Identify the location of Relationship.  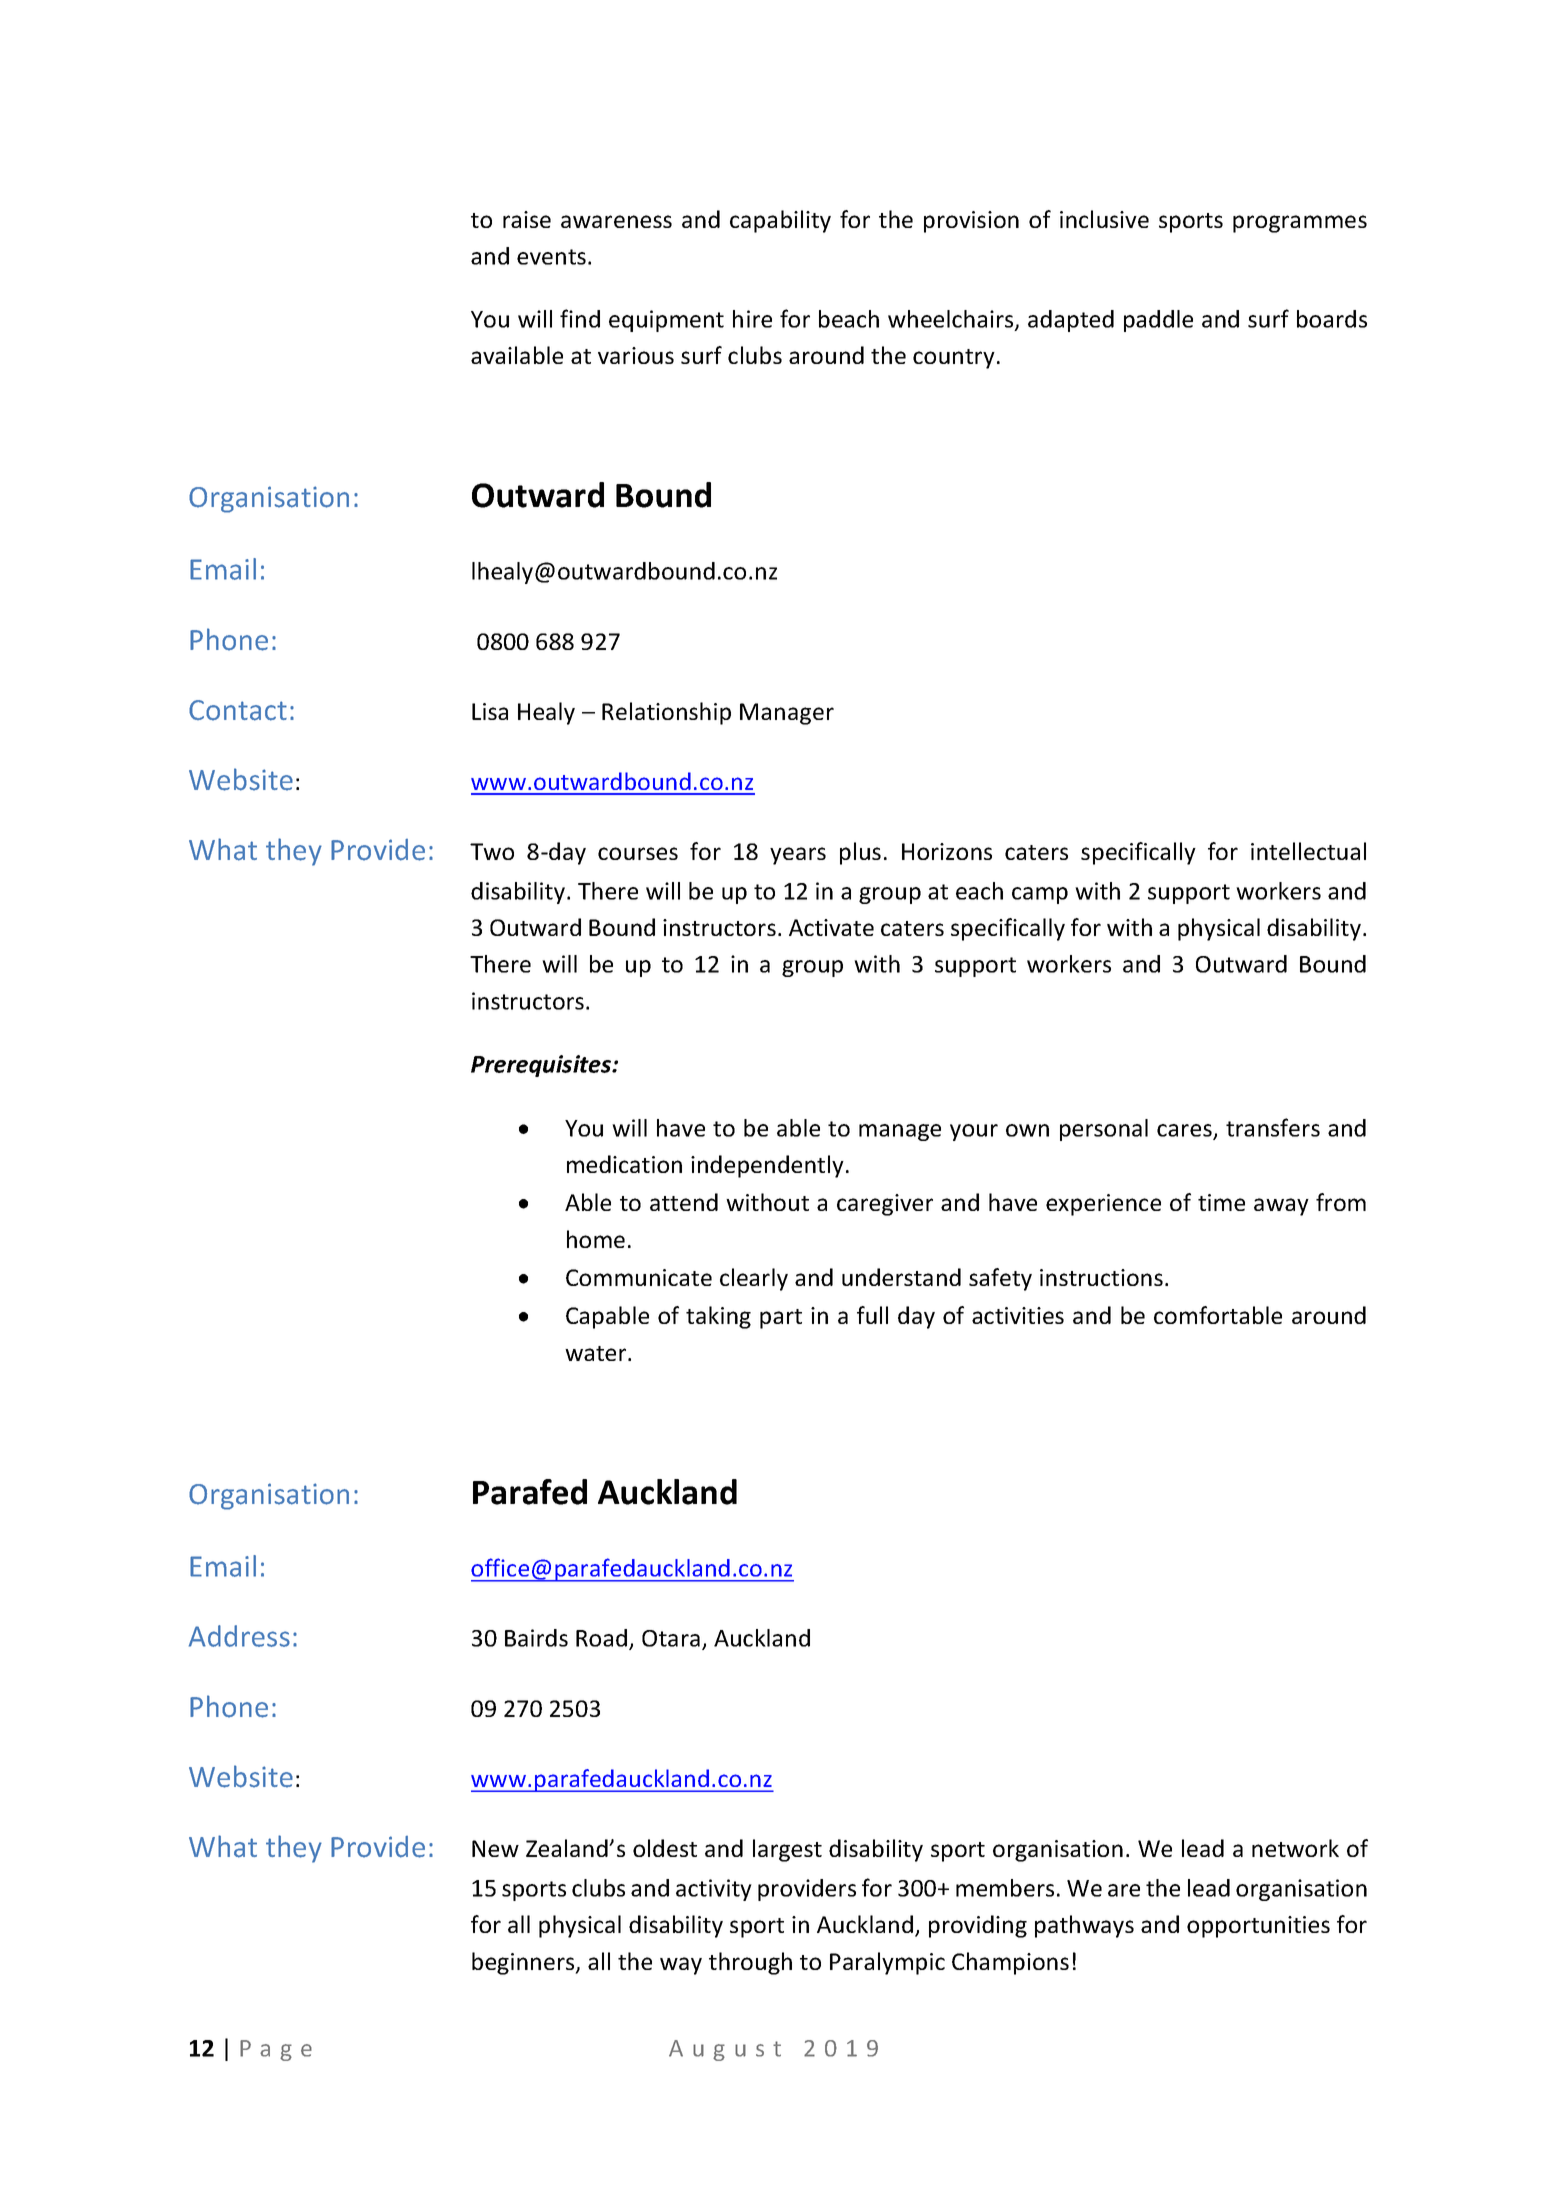
(666, 713).
